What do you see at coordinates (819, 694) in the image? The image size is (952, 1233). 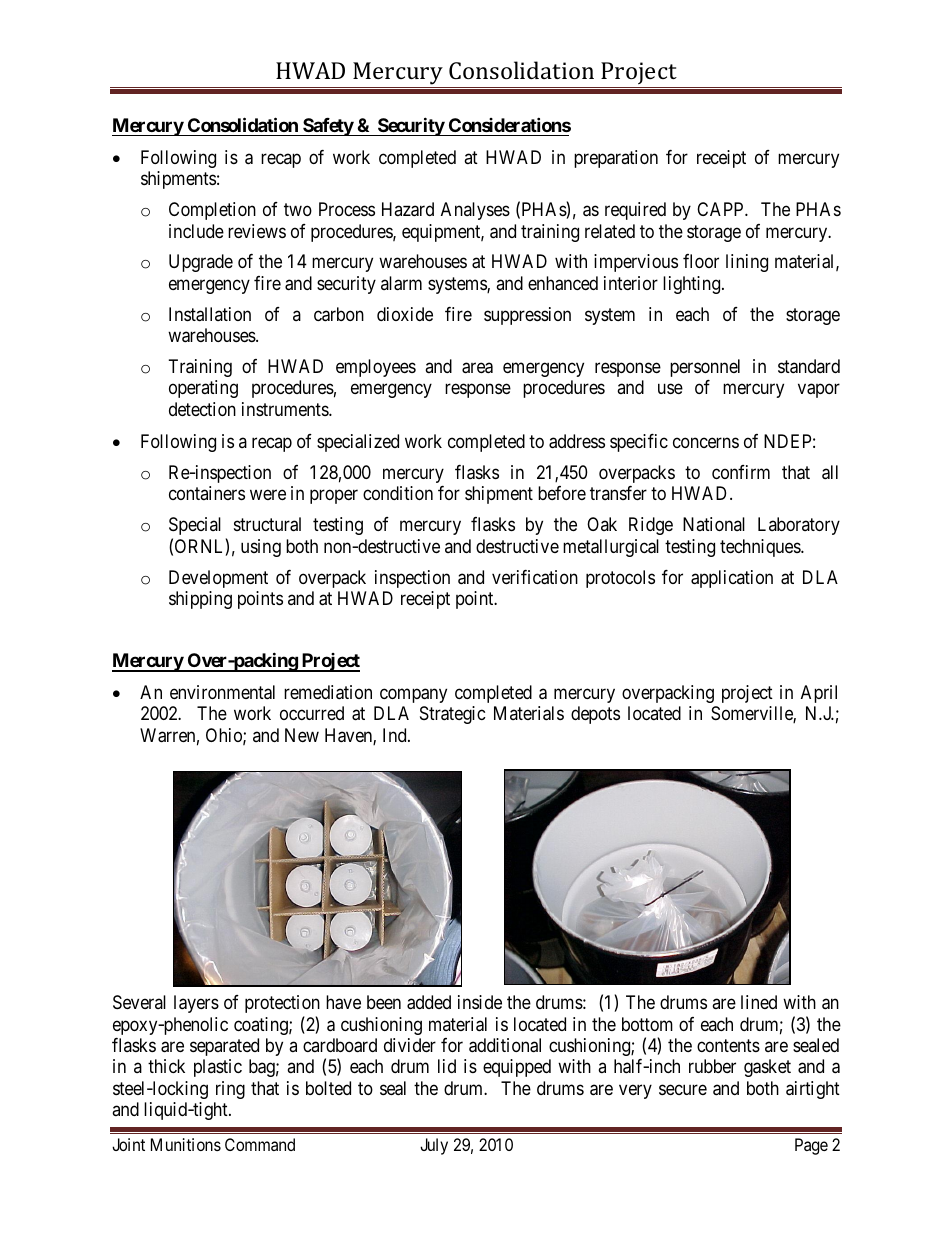 I see `April` at bounding box center [819, 694].
